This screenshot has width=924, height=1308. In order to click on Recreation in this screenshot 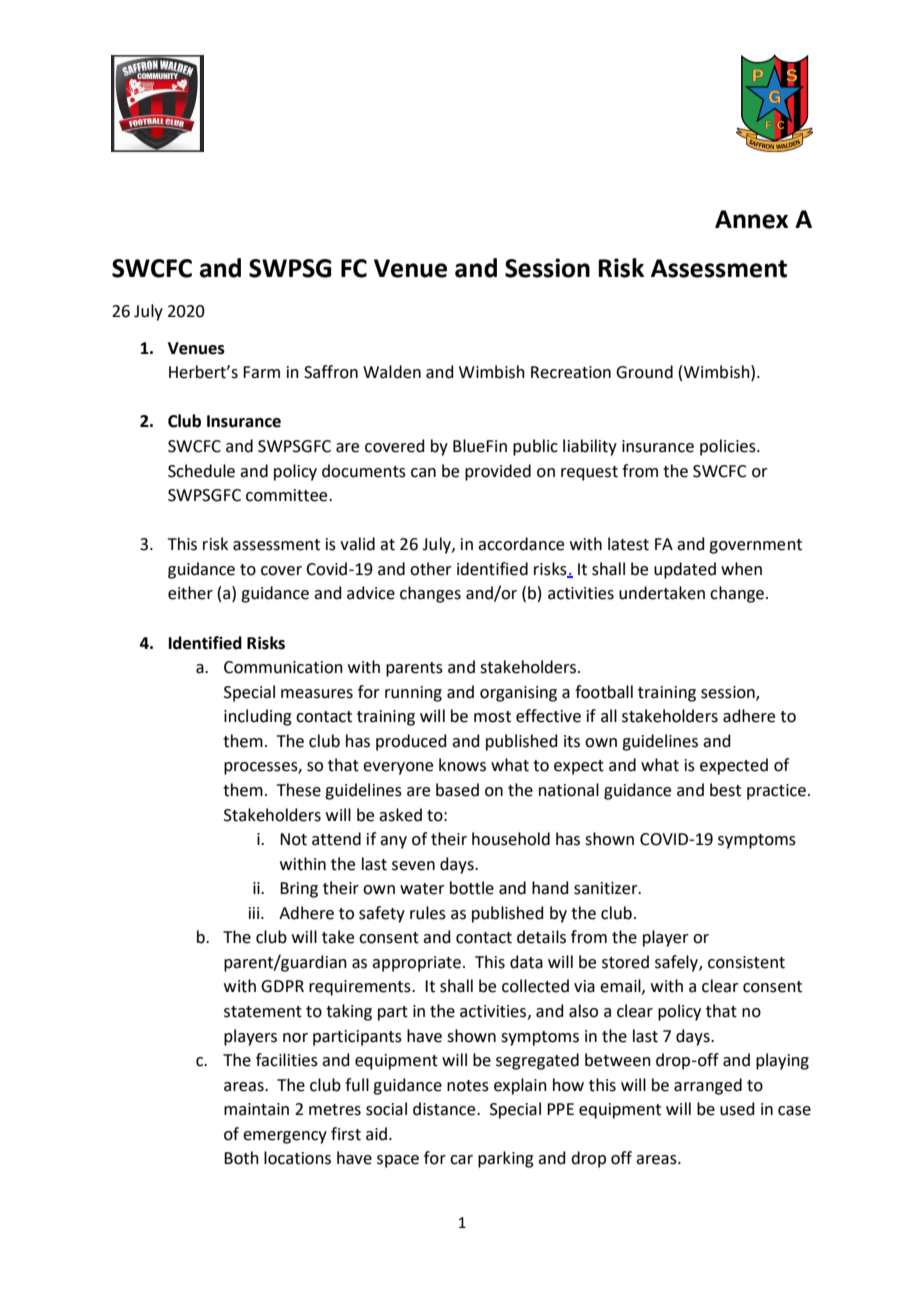, I will do `click(571, 372)`.
